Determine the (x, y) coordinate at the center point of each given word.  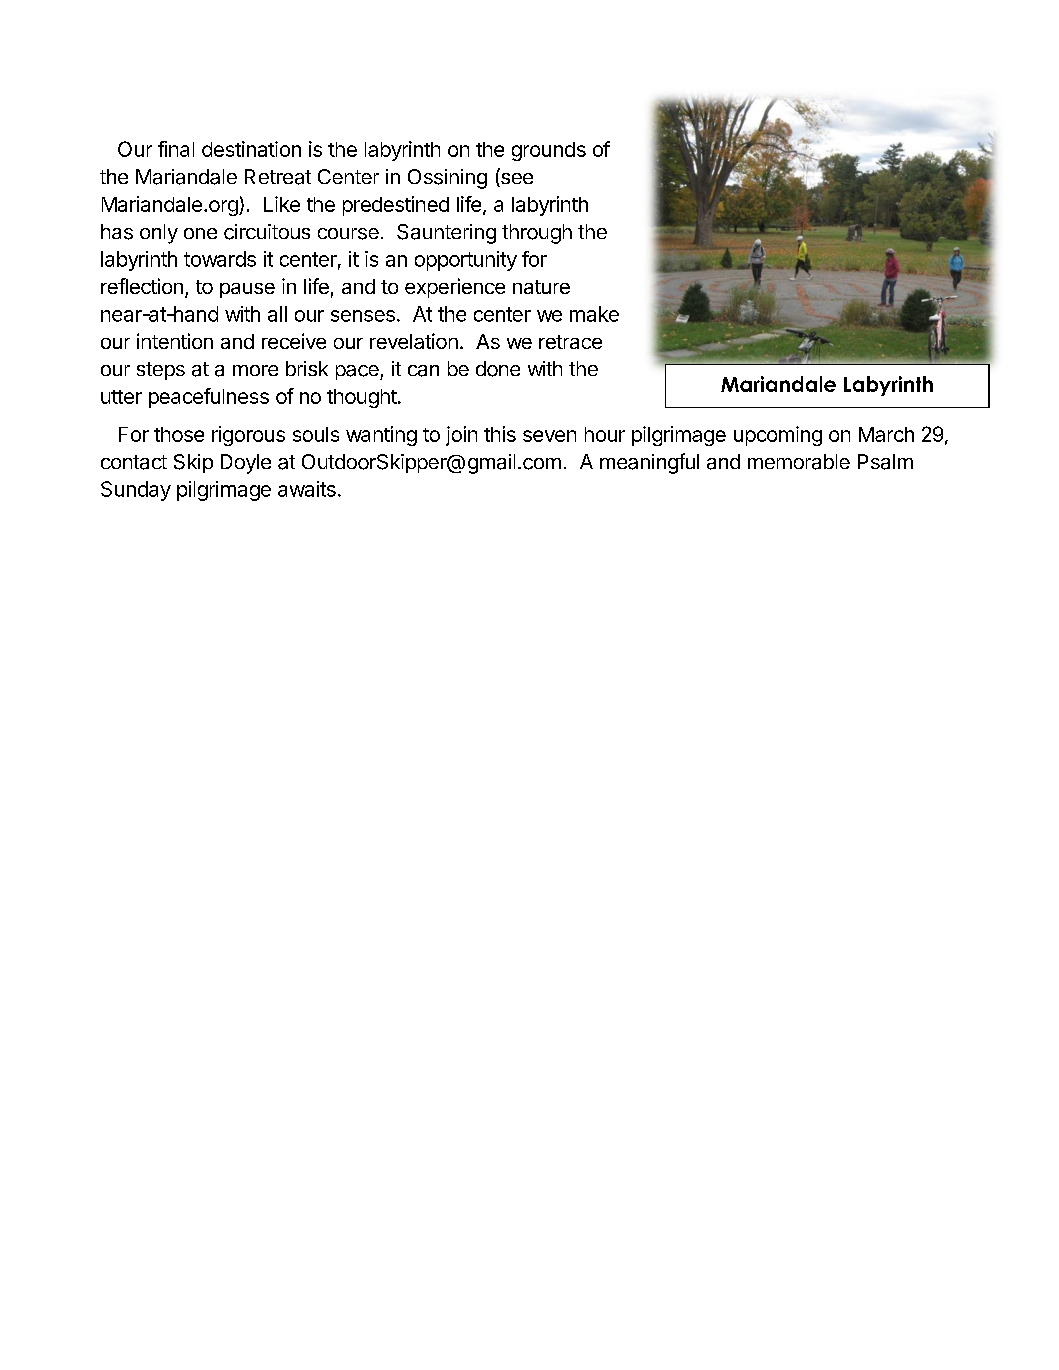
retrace (570, 342)
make (594, 314)
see (516, 180)
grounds (549, 151)
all (277, 314)
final (176, 149)
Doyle (246, 464)
